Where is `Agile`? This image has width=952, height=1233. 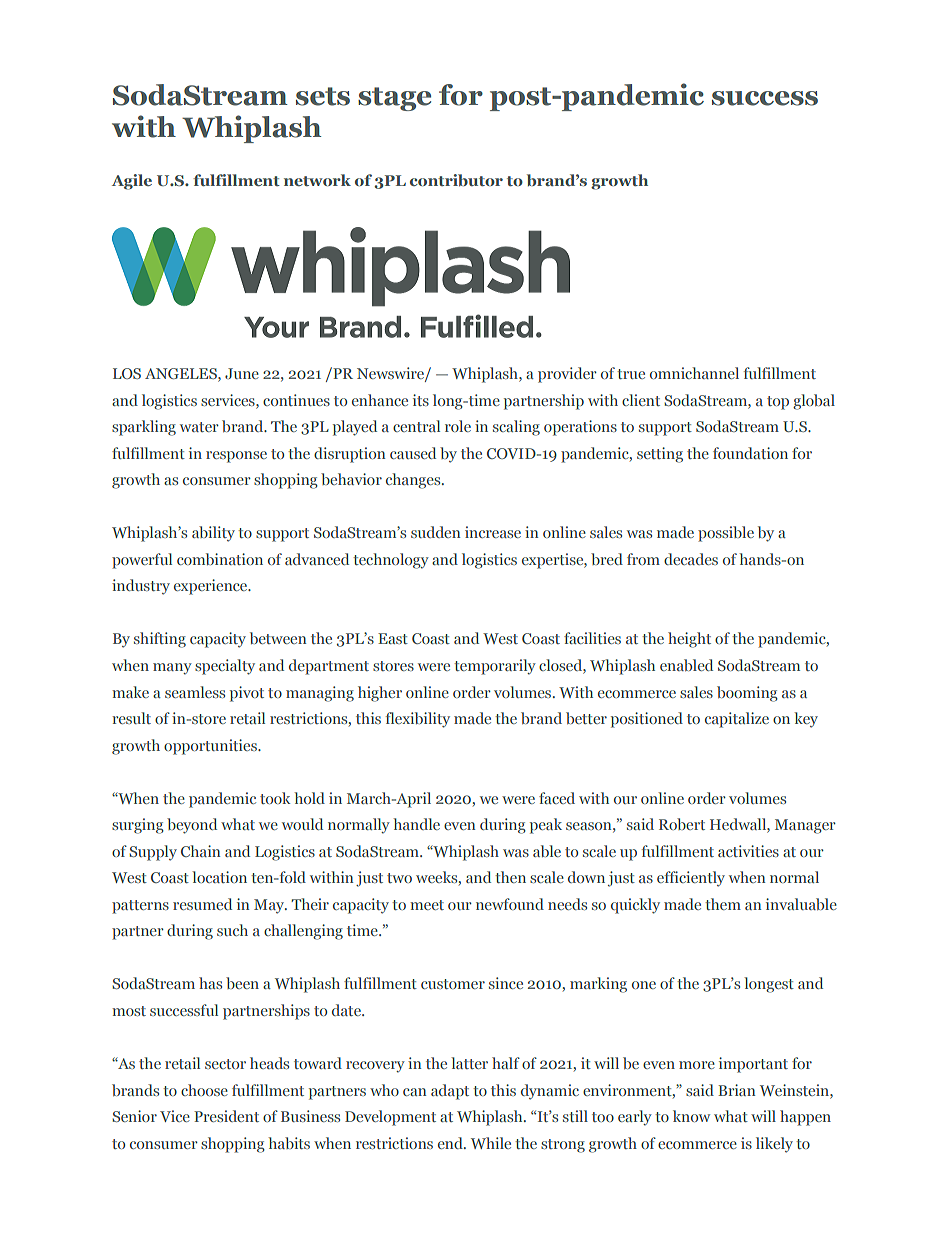
Agile is located at coordinates (132, 182).
